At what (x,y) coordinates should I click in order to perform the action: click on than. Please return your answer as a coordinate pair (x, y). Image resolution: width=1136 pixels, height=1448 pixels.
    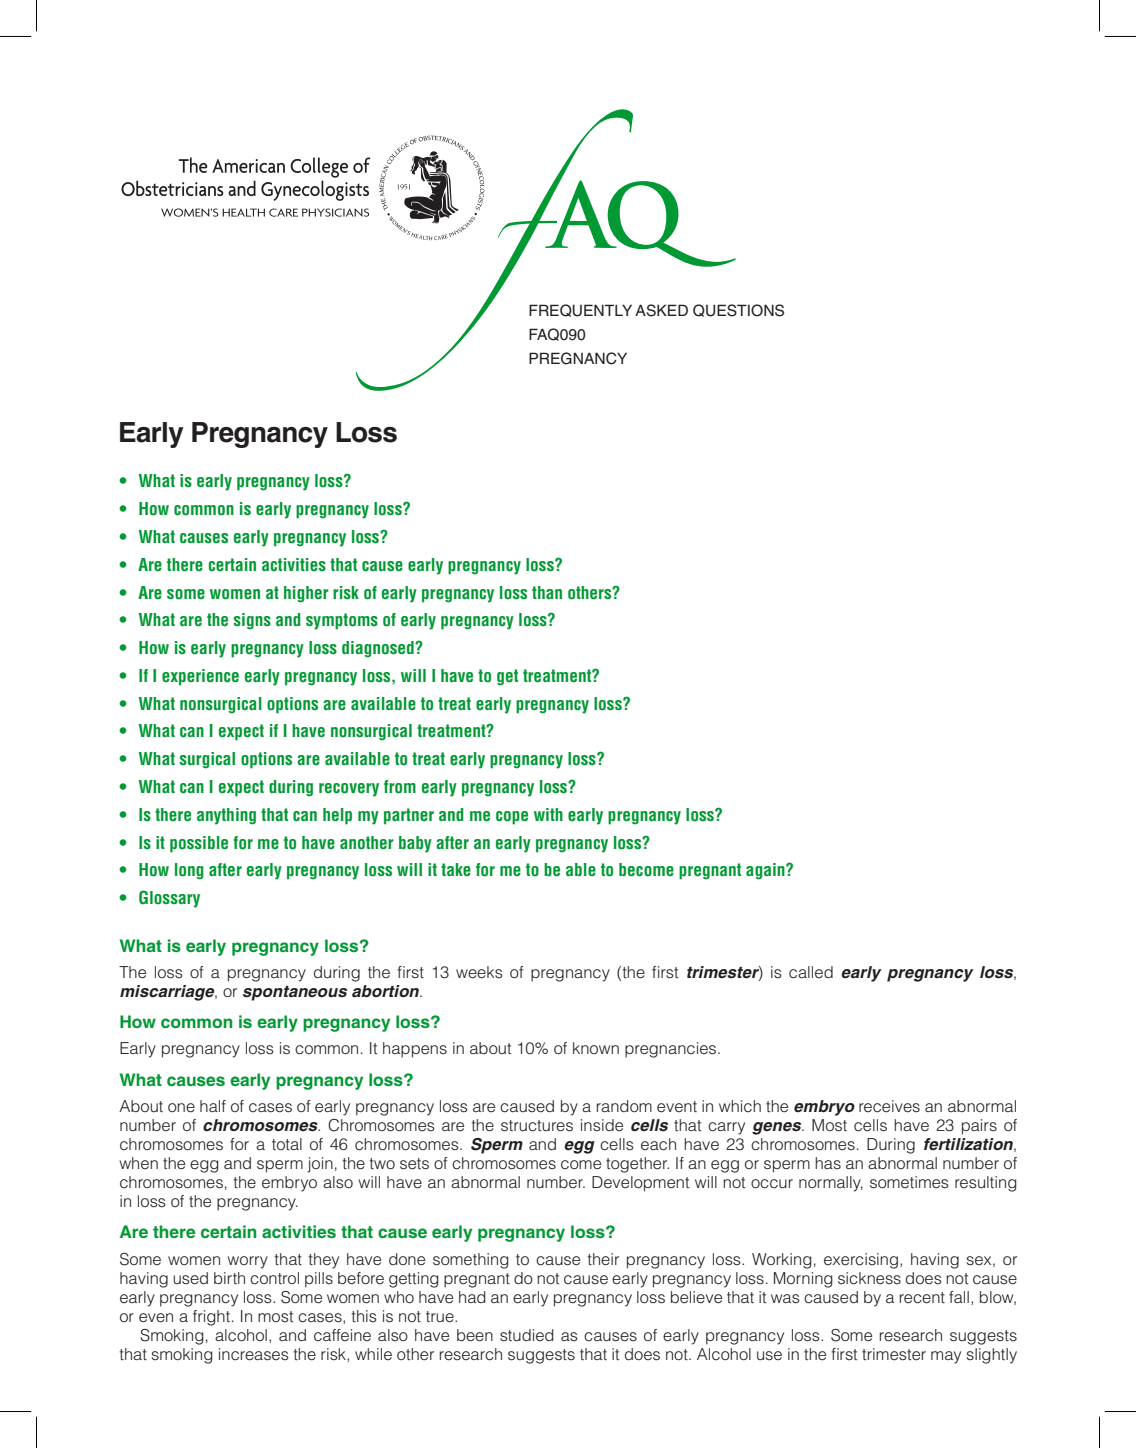
    Looking at the image, I should click on (547, 592).
